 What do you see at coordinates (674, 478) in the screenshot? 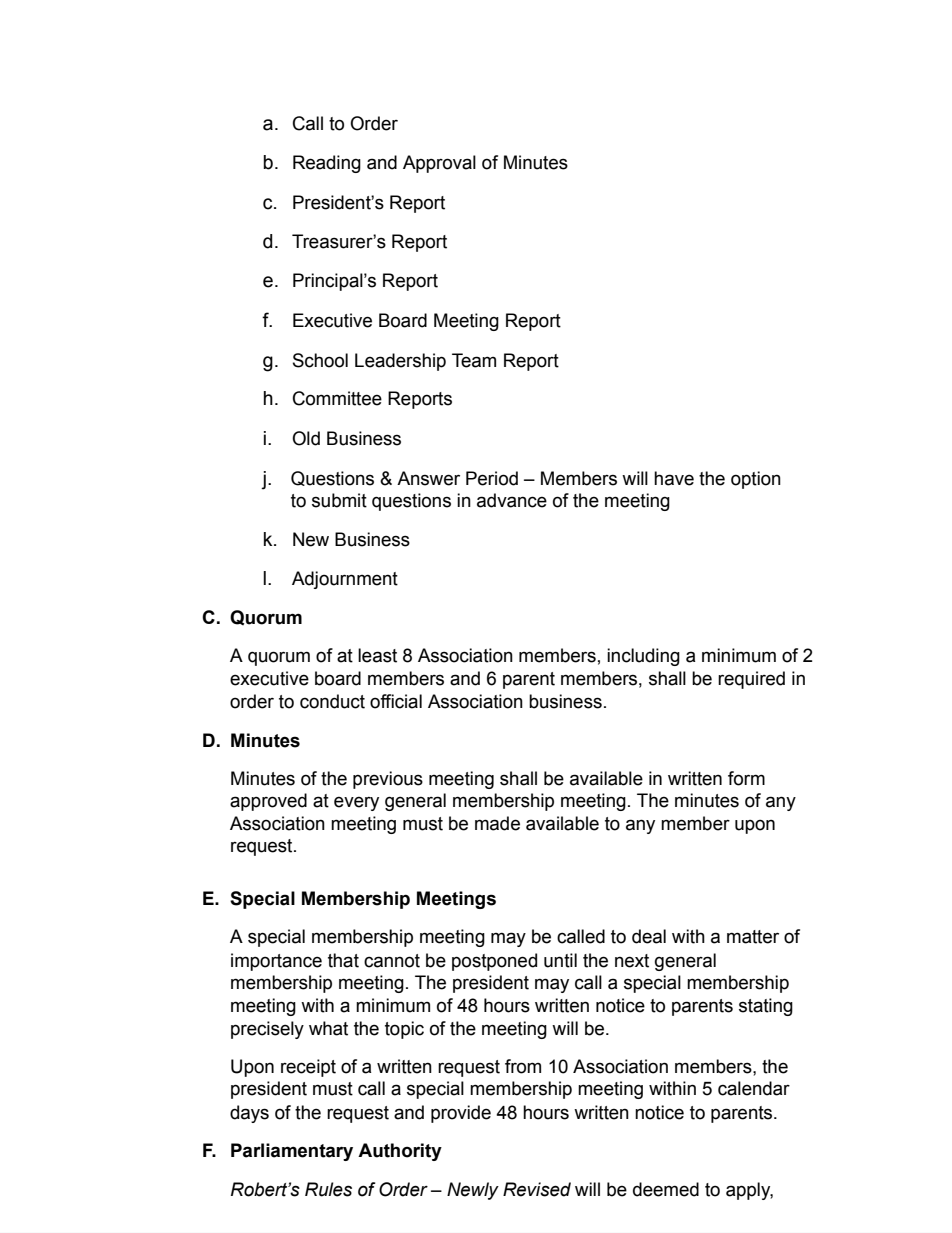
I see `have` at bounding box center [674, 478].
